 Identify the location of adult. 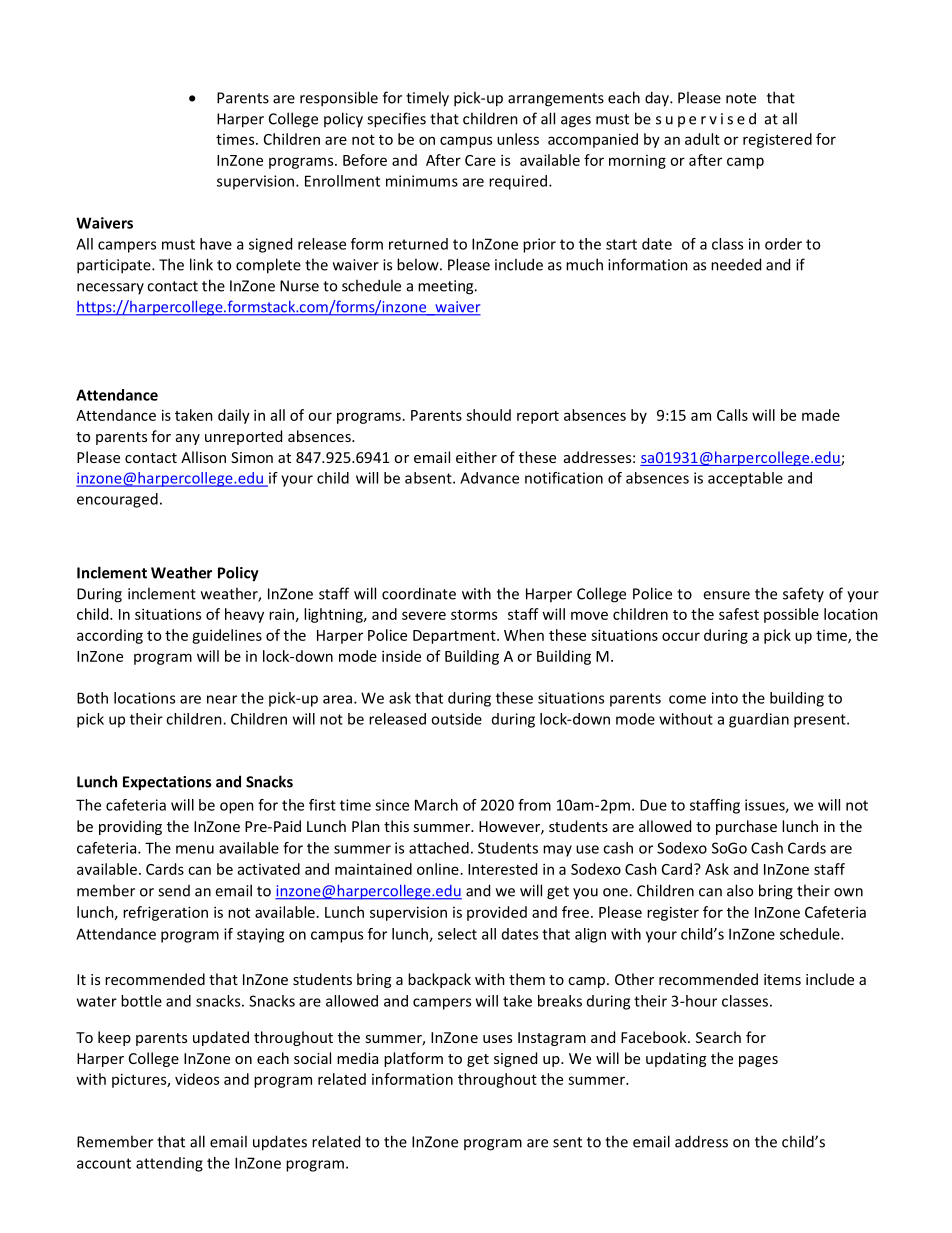
(702, 139).
